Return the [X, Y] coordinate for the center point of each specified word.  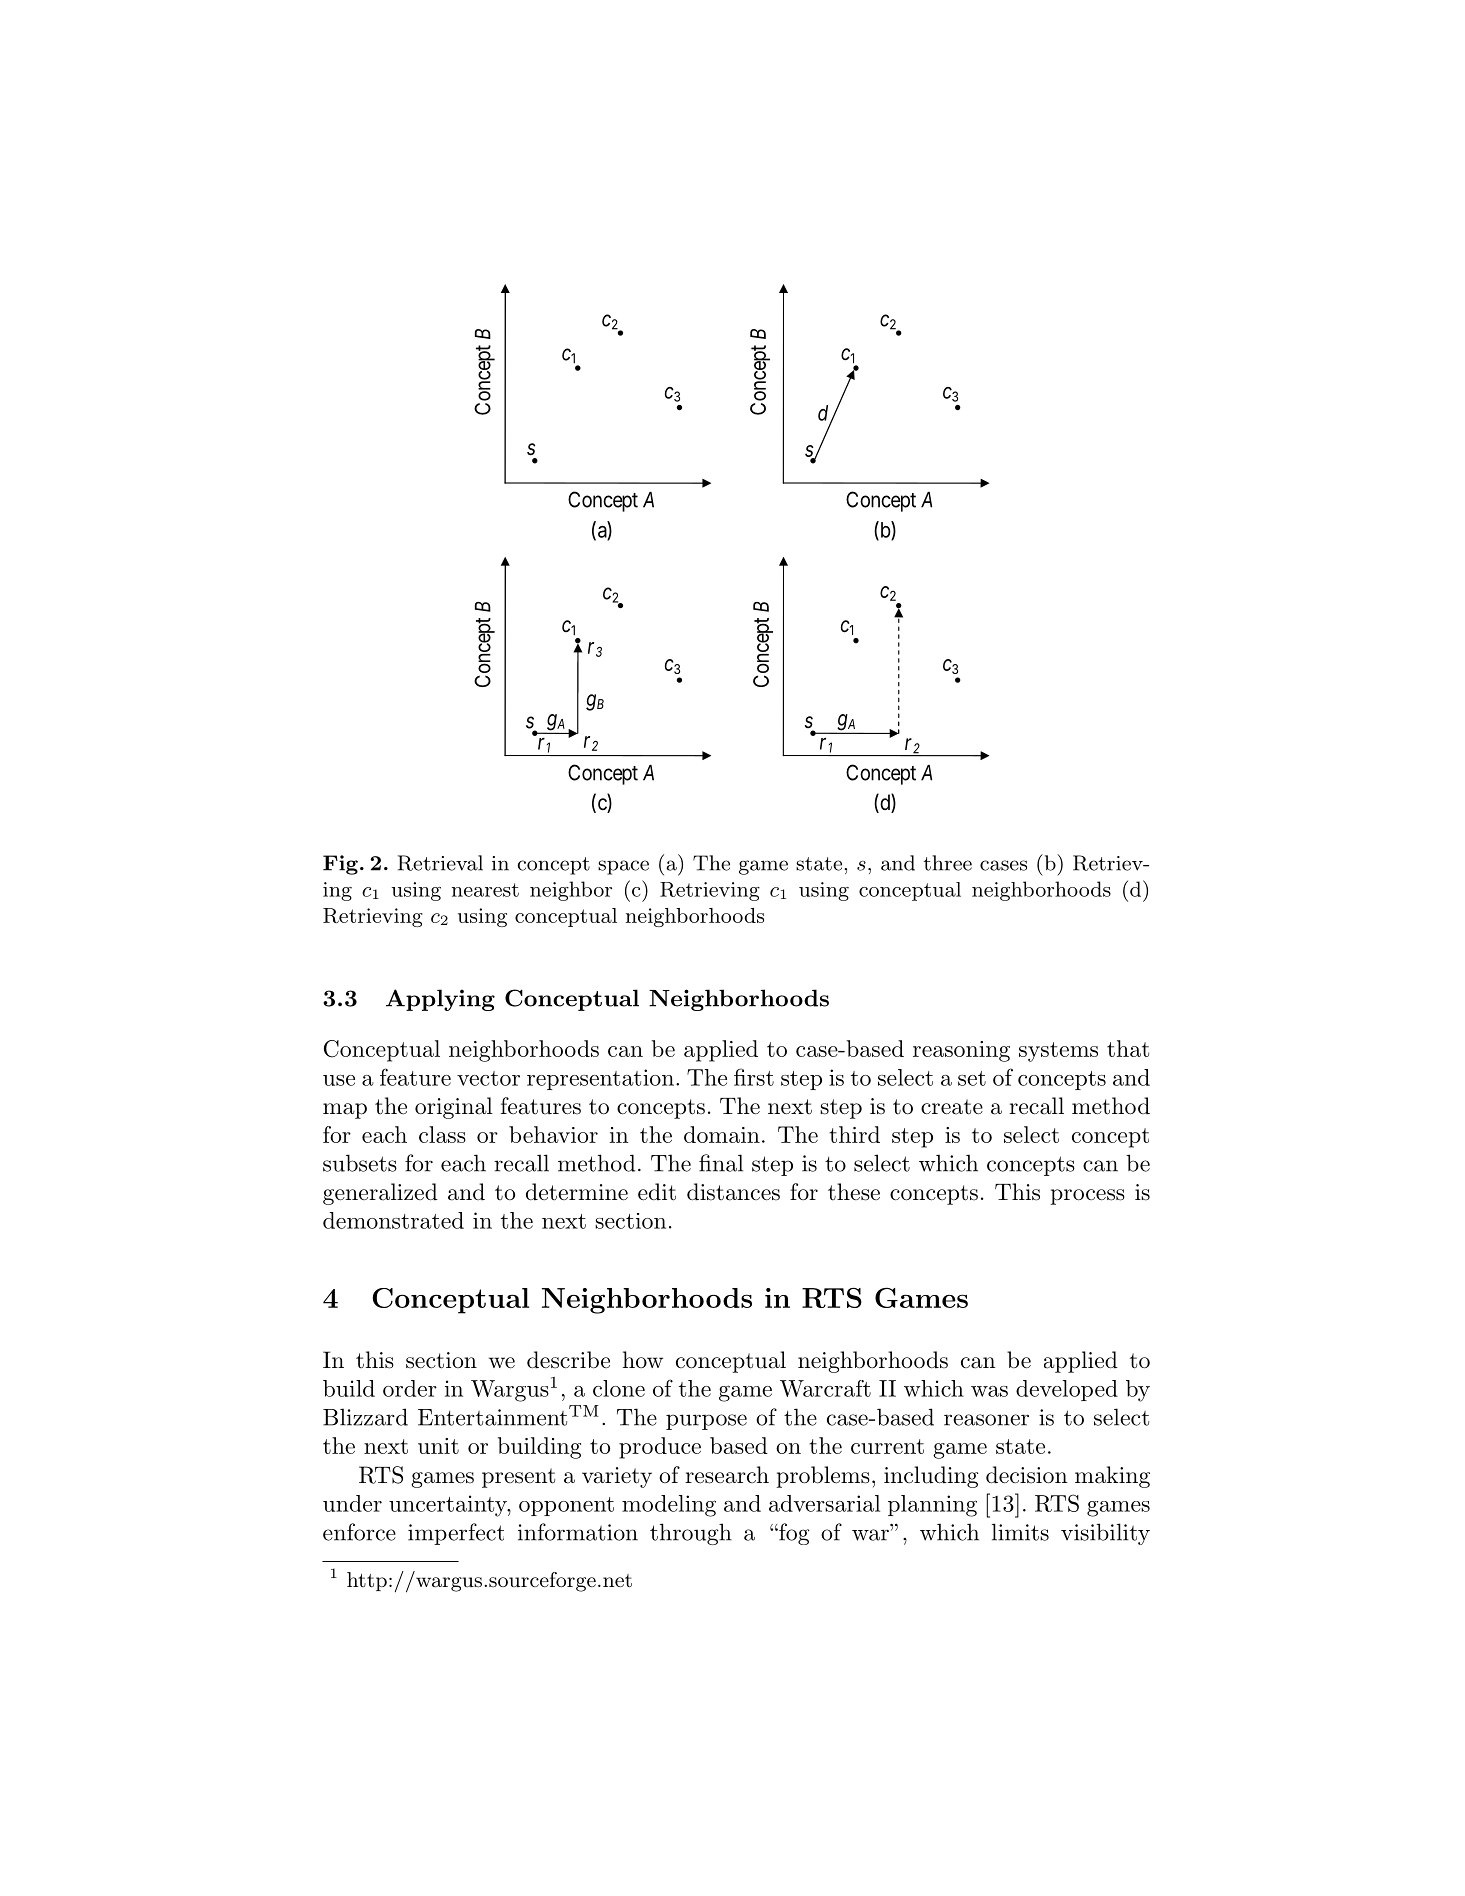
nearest [485, 890]
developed [1067, 1390]
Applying [440, 1000]
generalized [380, 1194]
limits [1020, 1532]
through [691, 1534]
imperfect [456, 1534]
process [1087, 1197]
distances [733, 1192]
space [623, 867]
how [643, 1360]
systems [1058, 1052]
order [410, 1388]
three [947, 863]
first [754, 1077]
